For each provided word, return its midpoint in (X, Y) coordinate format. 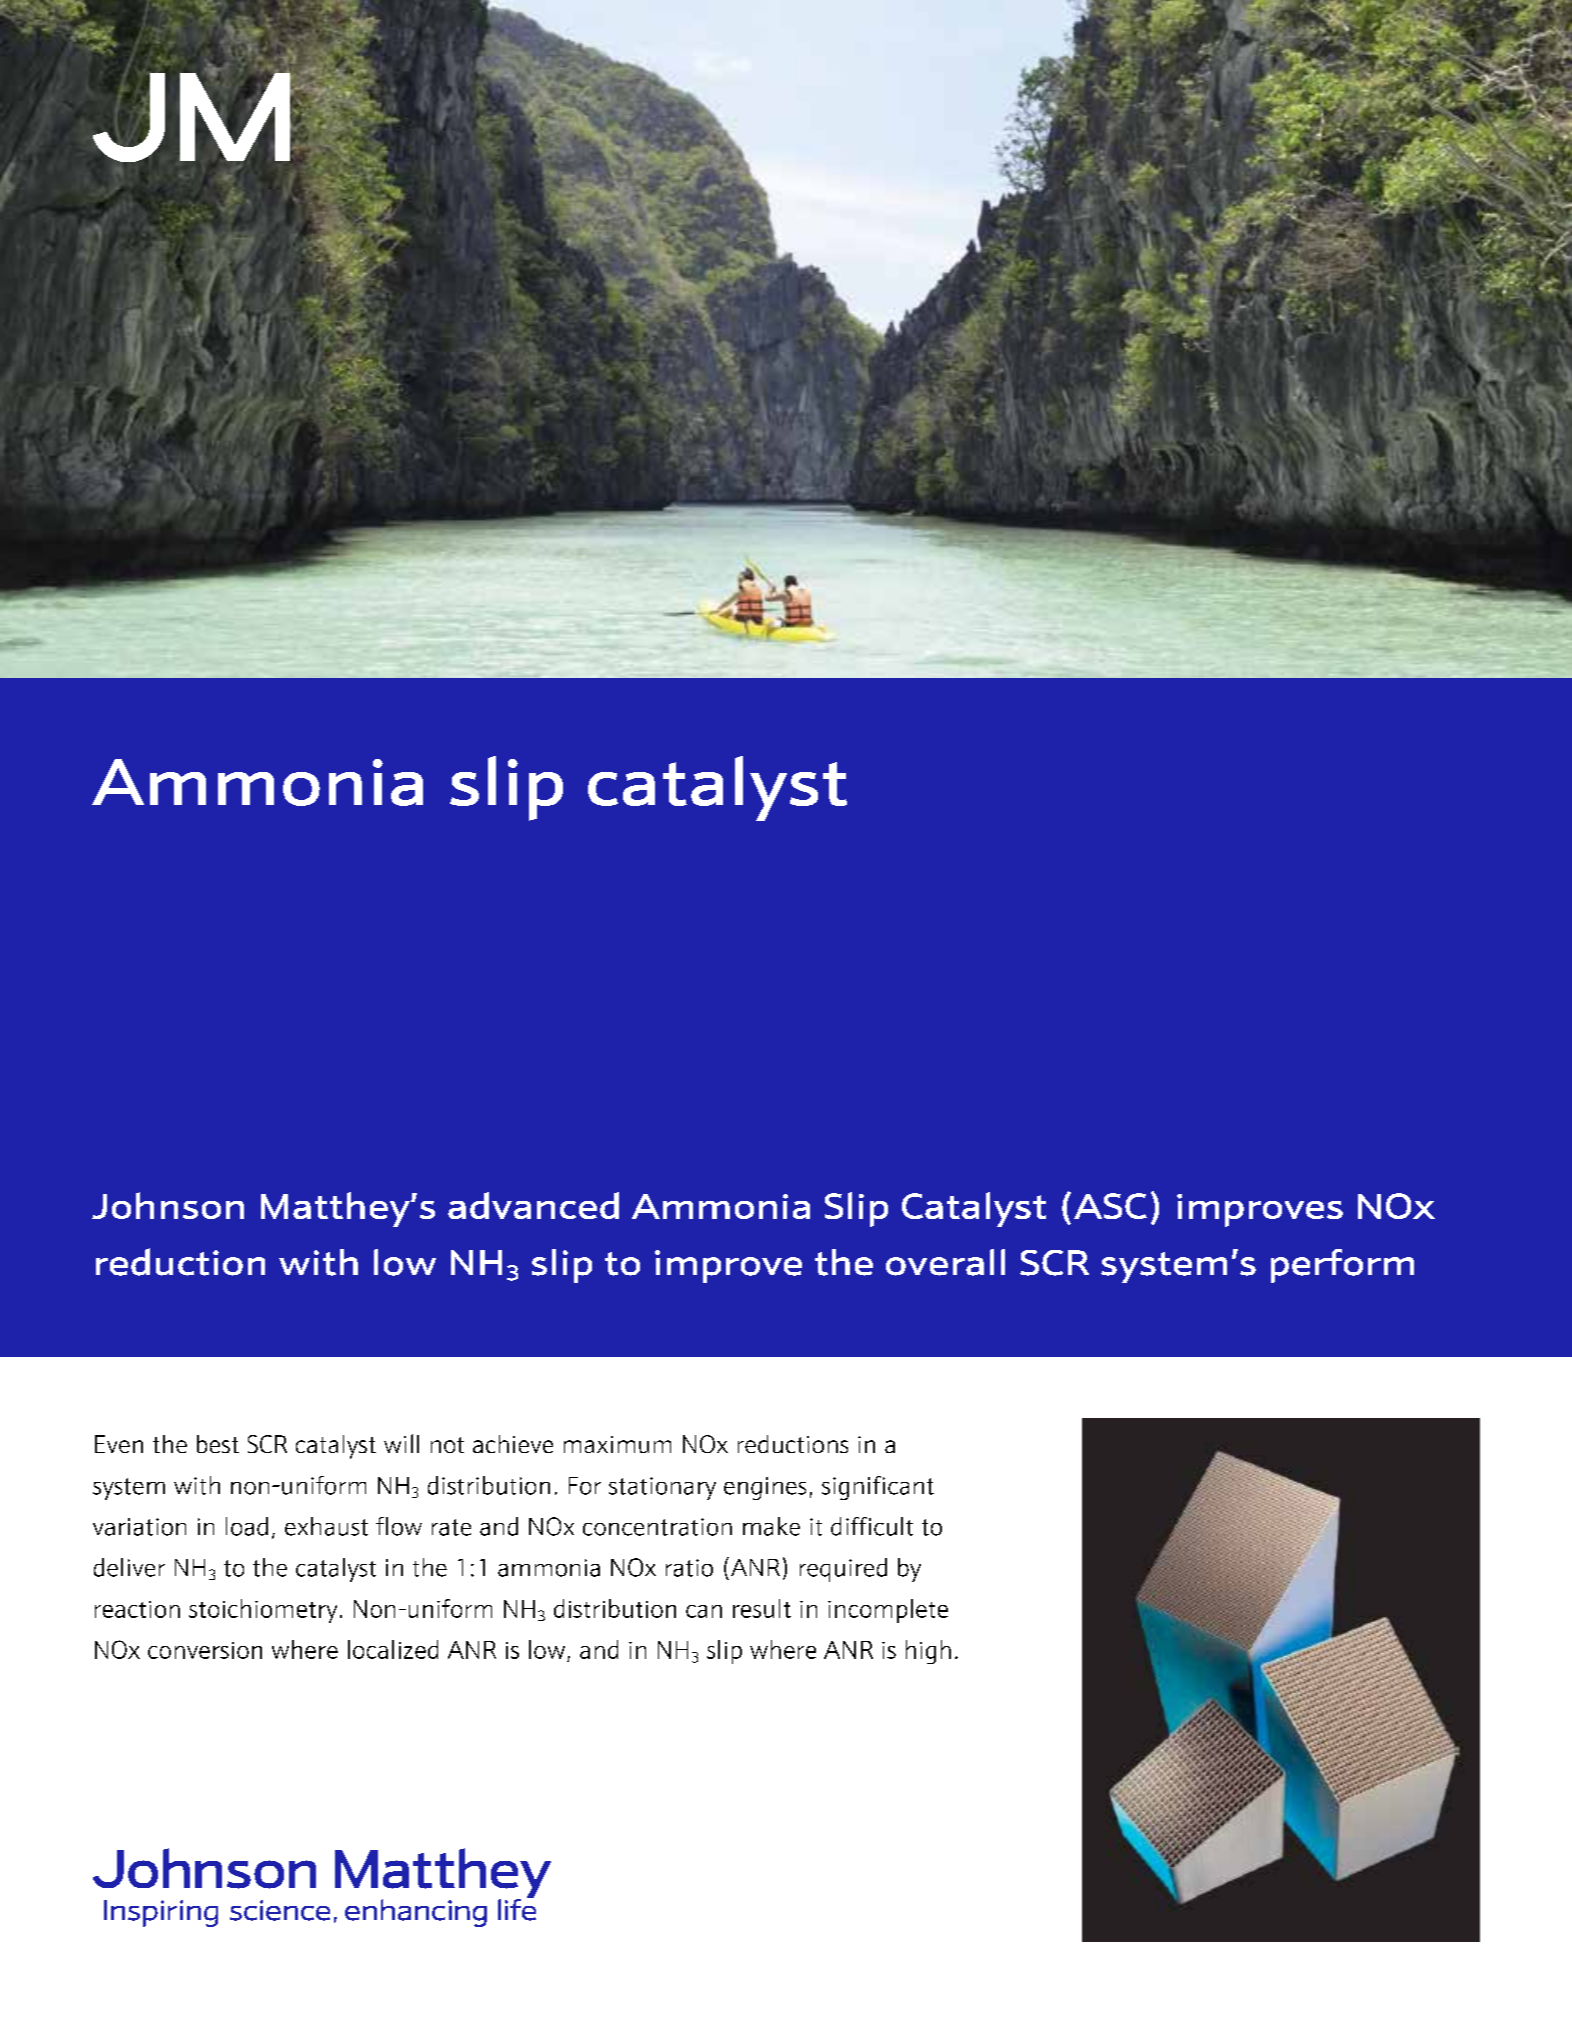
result (762, 1608)
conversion (205, 1650)
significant (878, 1488)
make (771, 1526)
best (218, 1444)
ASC (1110, 1206)
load (247, 1526)
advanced (533, 1205)
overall (945, 1262)
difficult (872, 1526)
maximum (617, 1444)
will (401, 1443)
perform (1342, 1266)
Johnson (168, 1205)
